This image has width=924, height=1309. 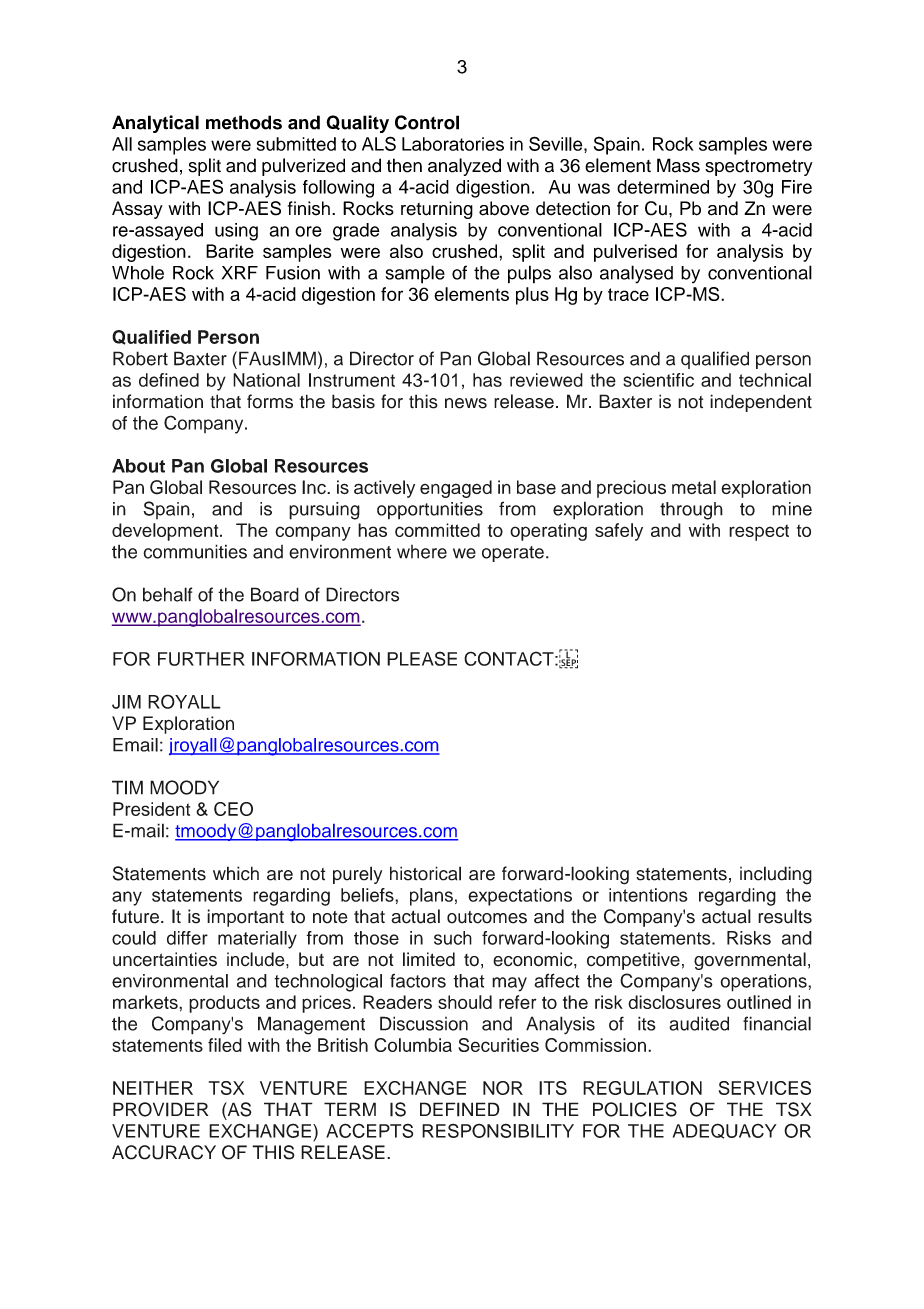 I want to click on PLEASE, so click(x=422, y=658).
